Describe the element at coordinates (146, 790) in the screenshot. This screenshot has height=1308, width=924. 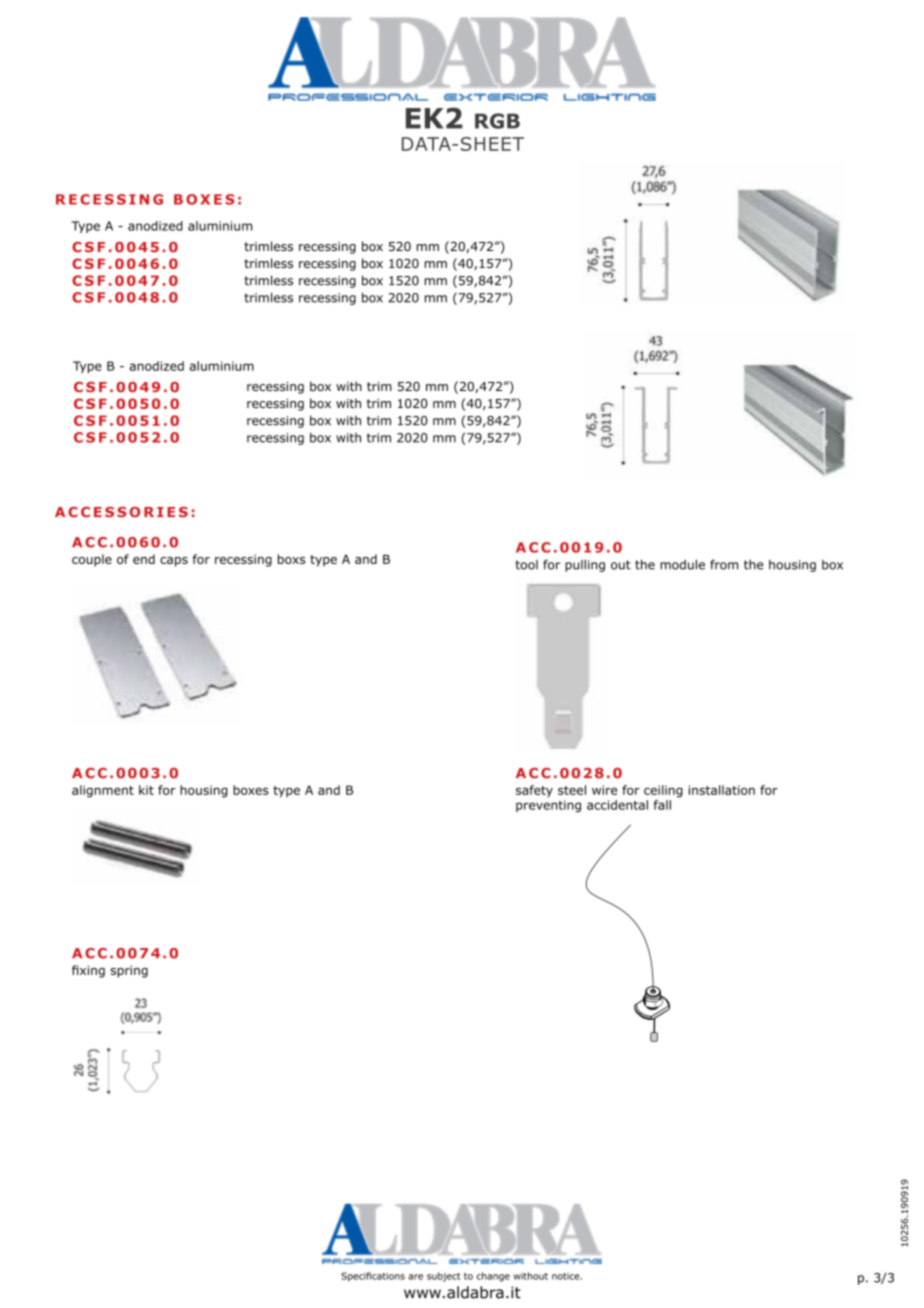
I see `kit` at that location.
